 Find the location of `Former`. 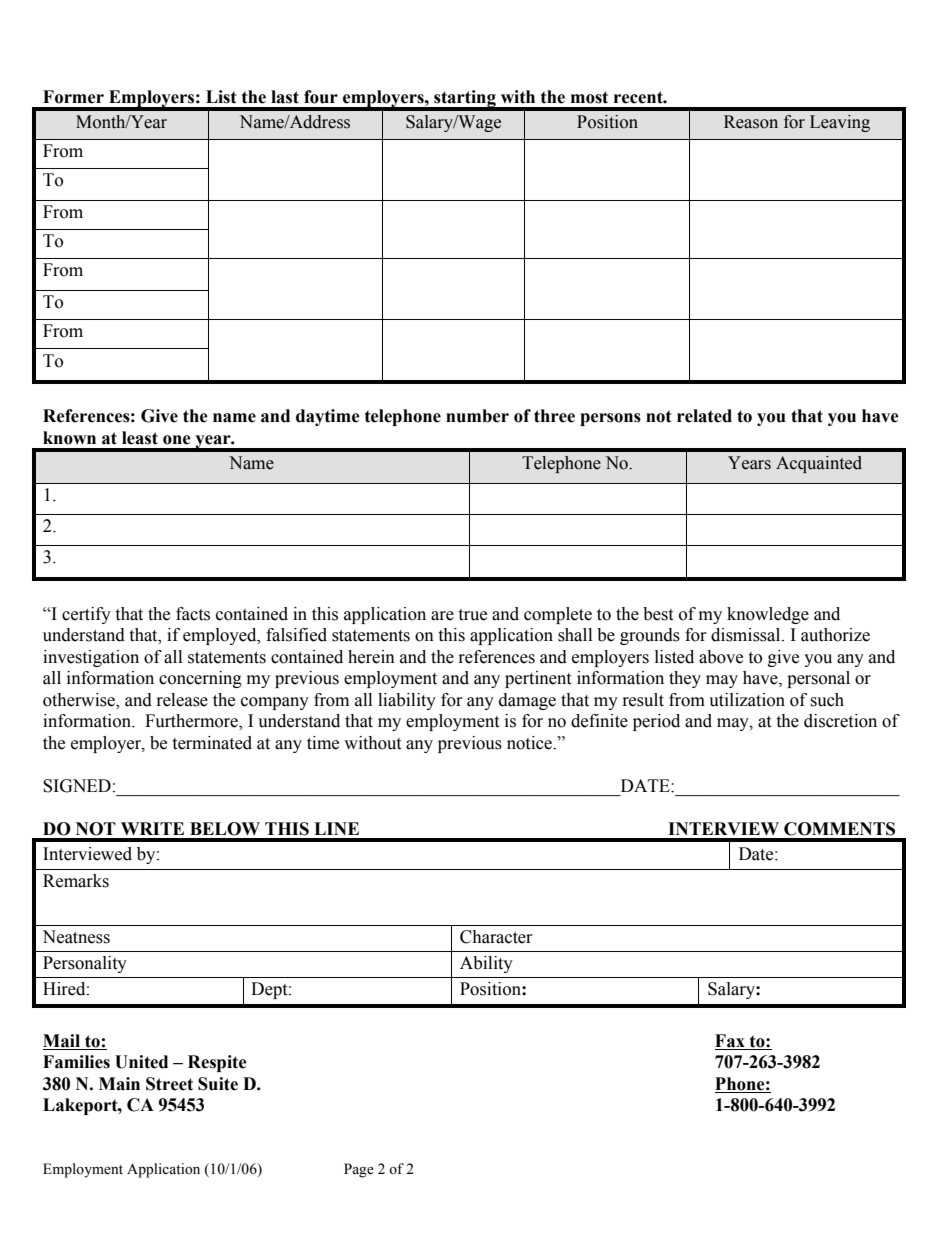

Former is located at coordinates (73, 97).
